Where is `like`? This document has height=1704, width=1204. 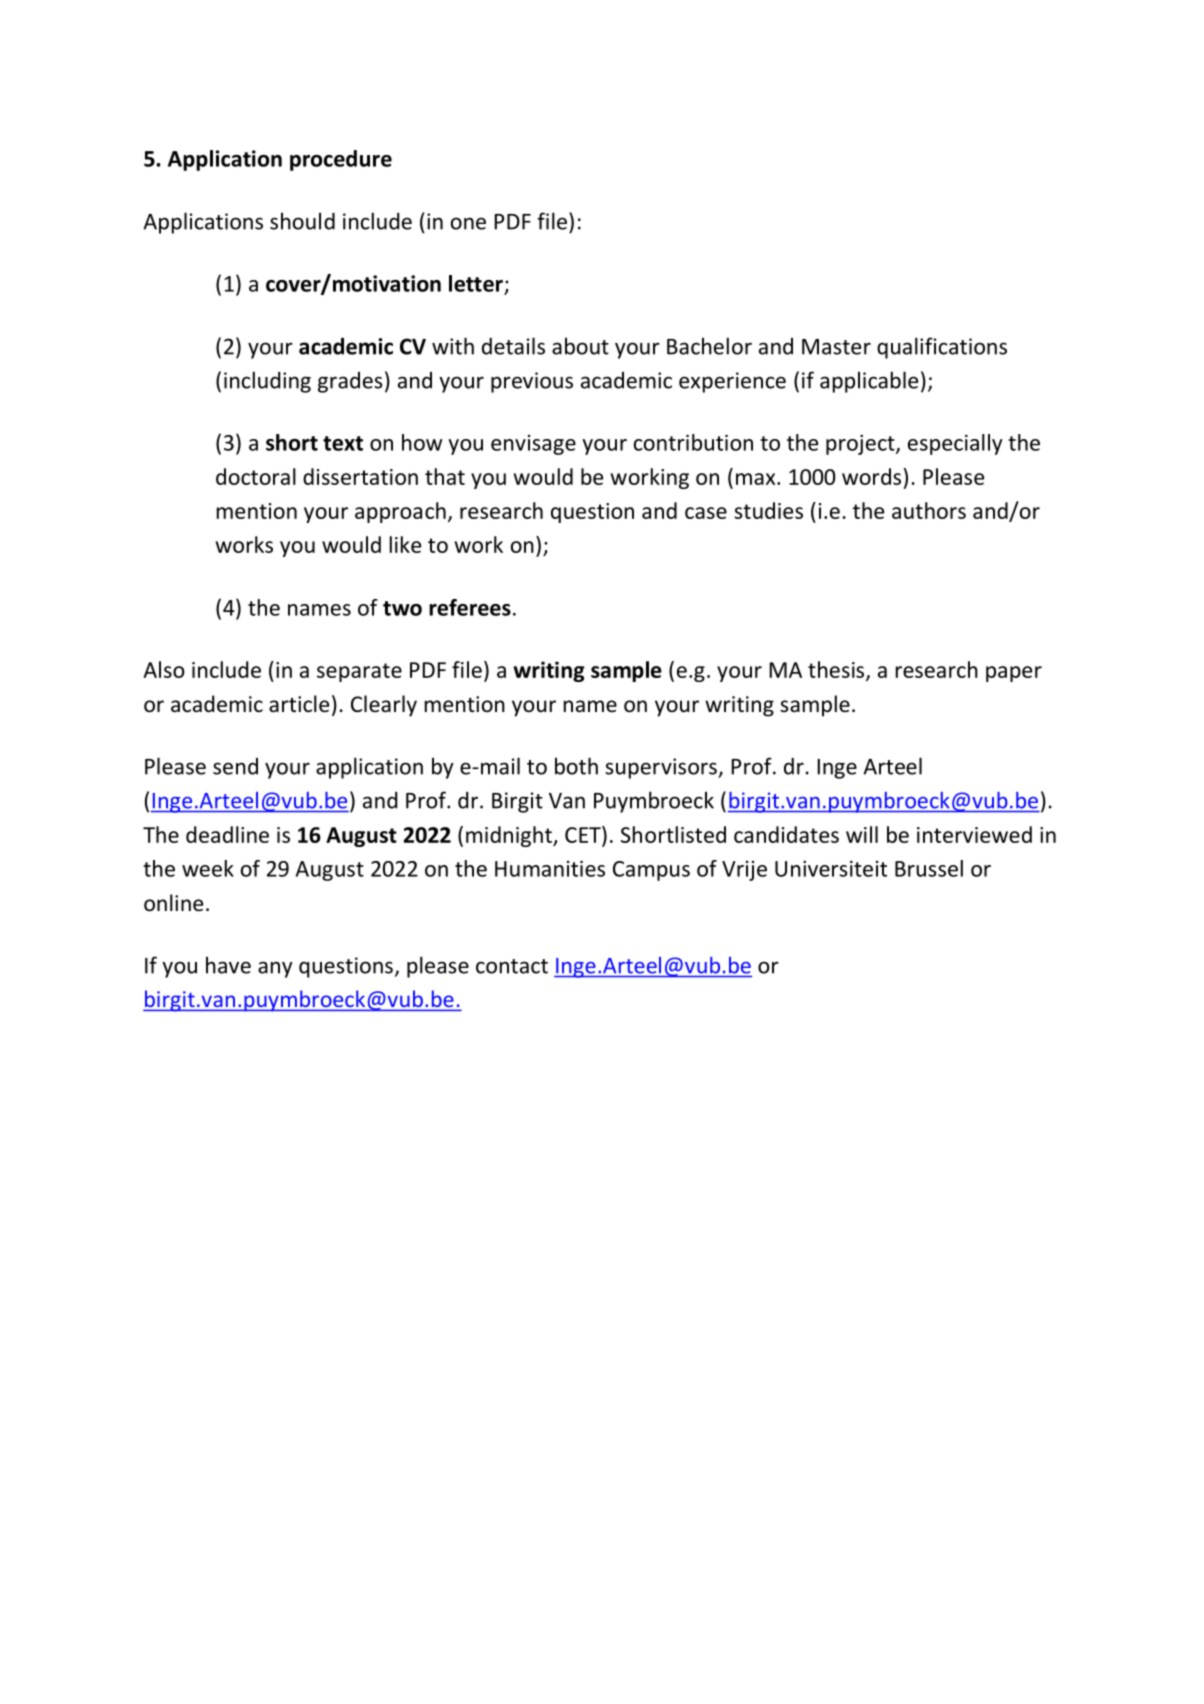 like is located at coordinates (405, 544).
